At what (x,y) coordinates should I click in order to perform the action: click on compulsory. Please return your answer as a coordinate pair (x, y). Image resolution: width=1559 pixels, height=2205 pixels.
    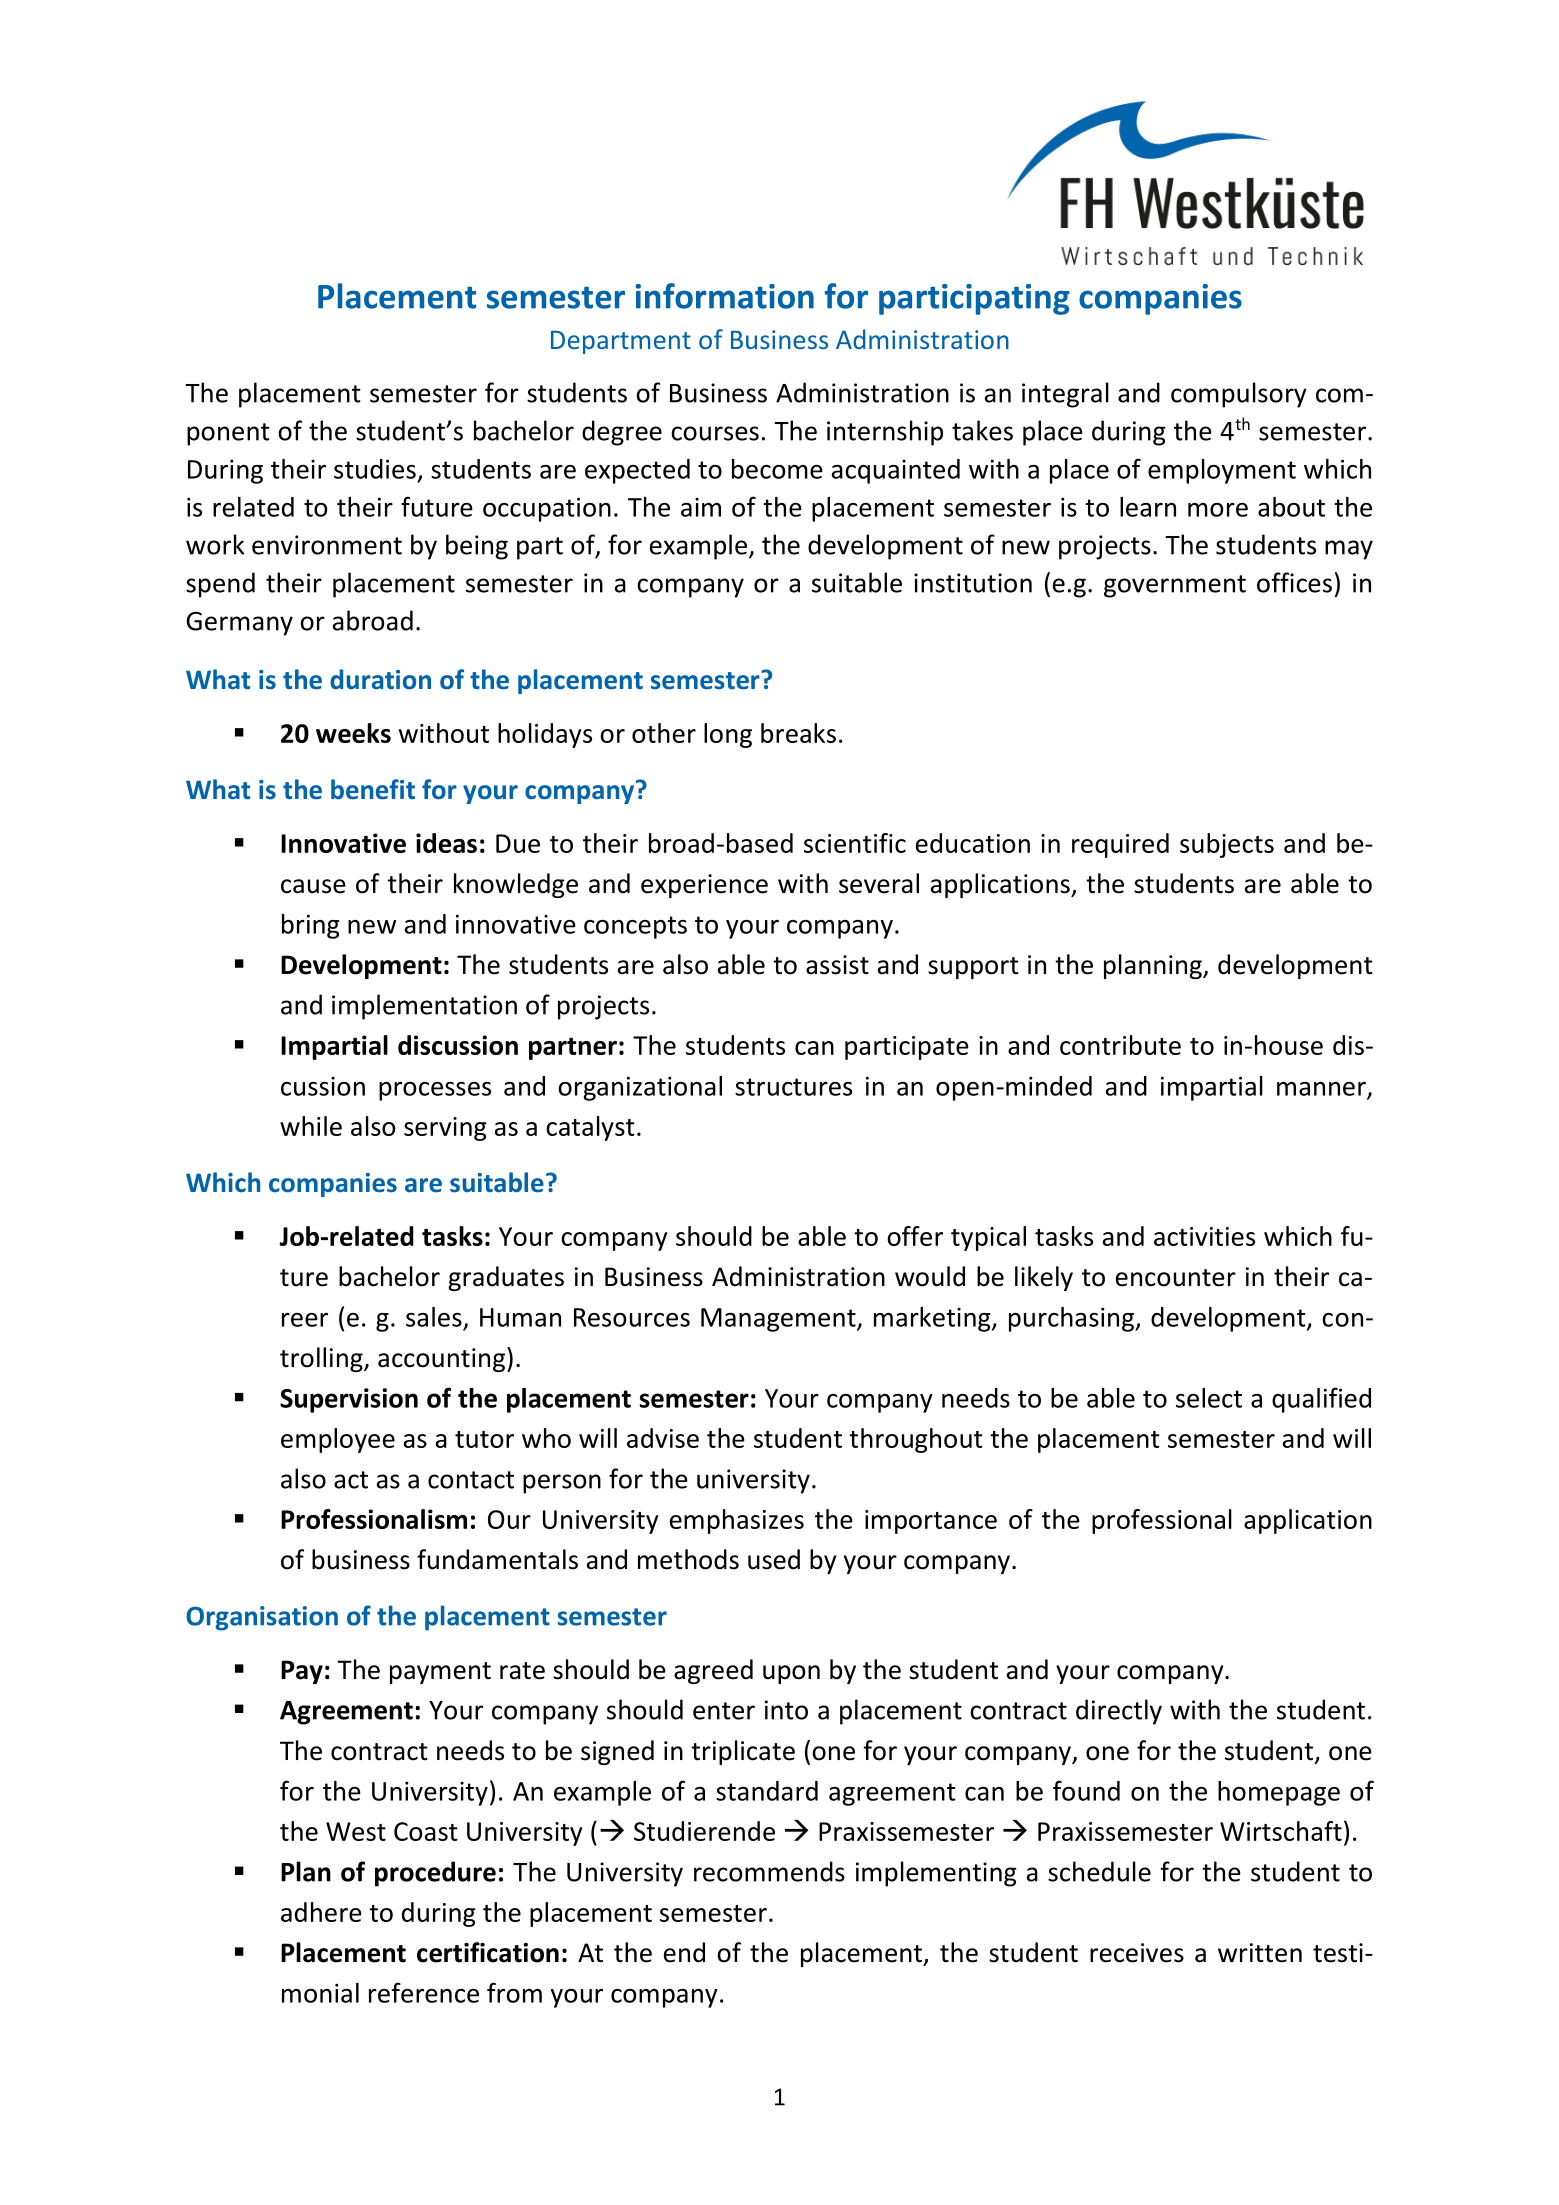
    Looking at the image, I should click on (1239, 395).
